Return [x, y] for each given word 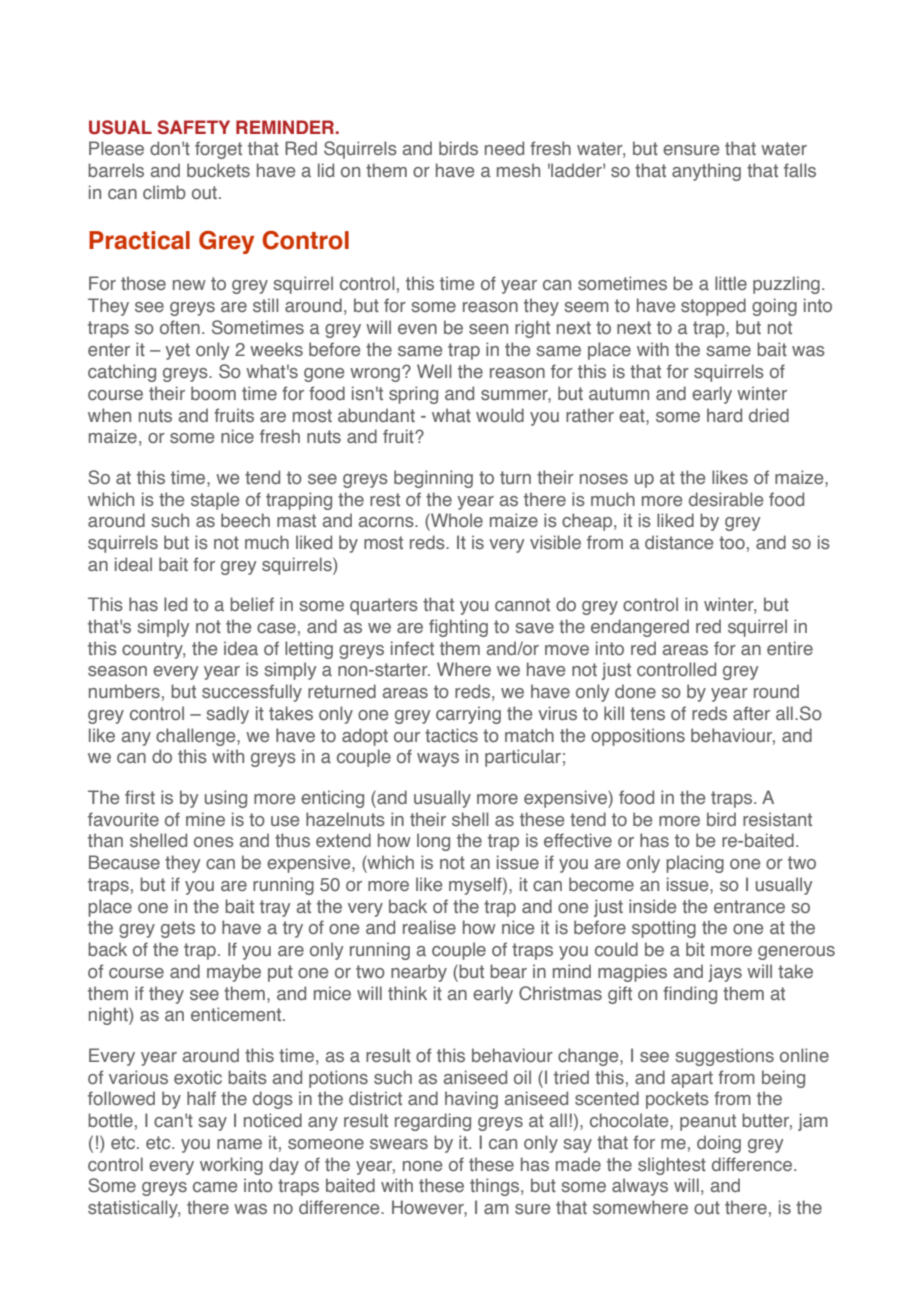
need [504, 148]
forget [218, 150]
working [231, 1166]
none [422, 1166]
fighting [458, 628]
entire [790, 648]
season [117, 671]
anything [706, 172]
